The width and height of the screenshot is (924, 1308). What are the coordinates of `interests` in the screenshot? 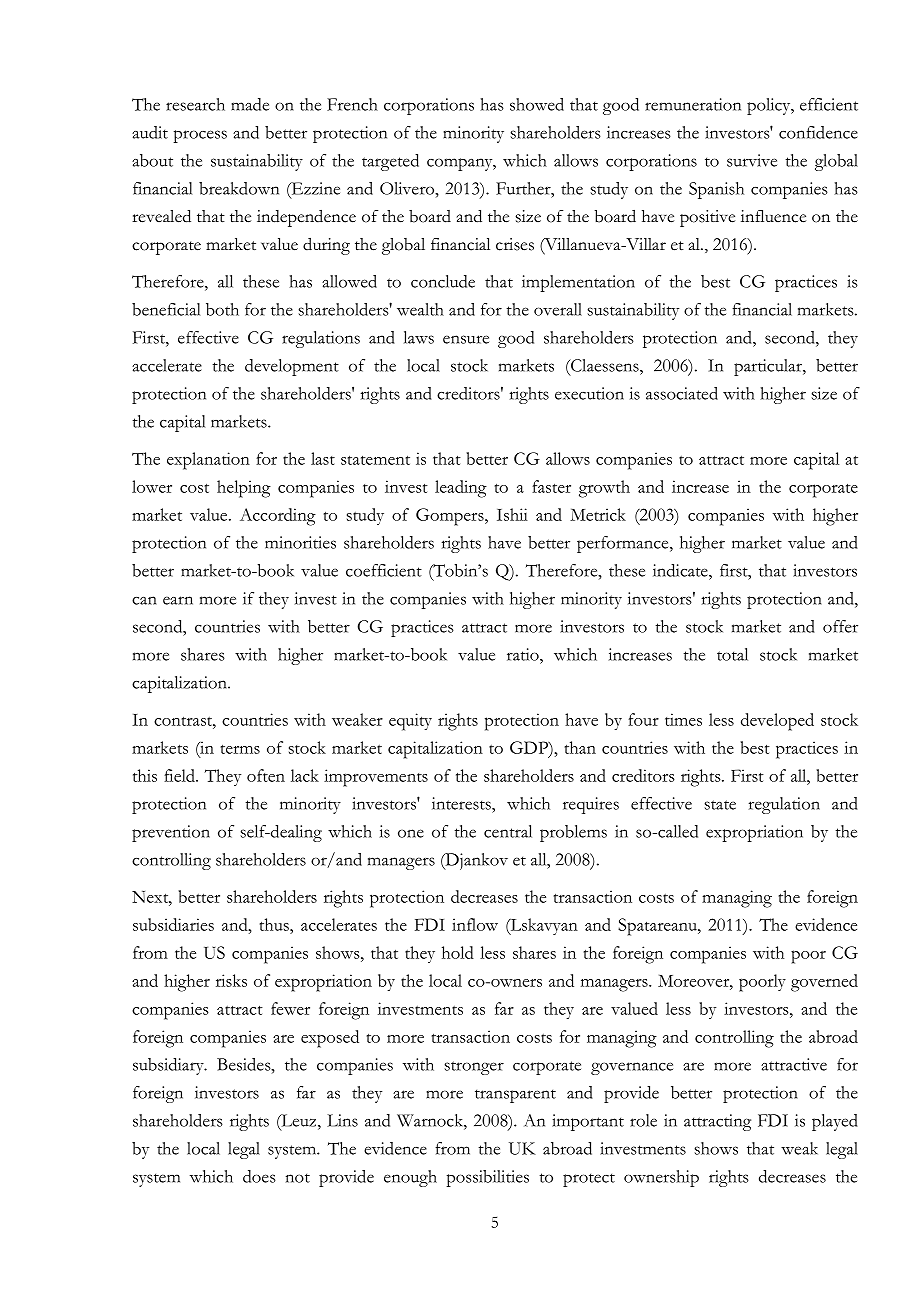 It's located at (462, 803).
